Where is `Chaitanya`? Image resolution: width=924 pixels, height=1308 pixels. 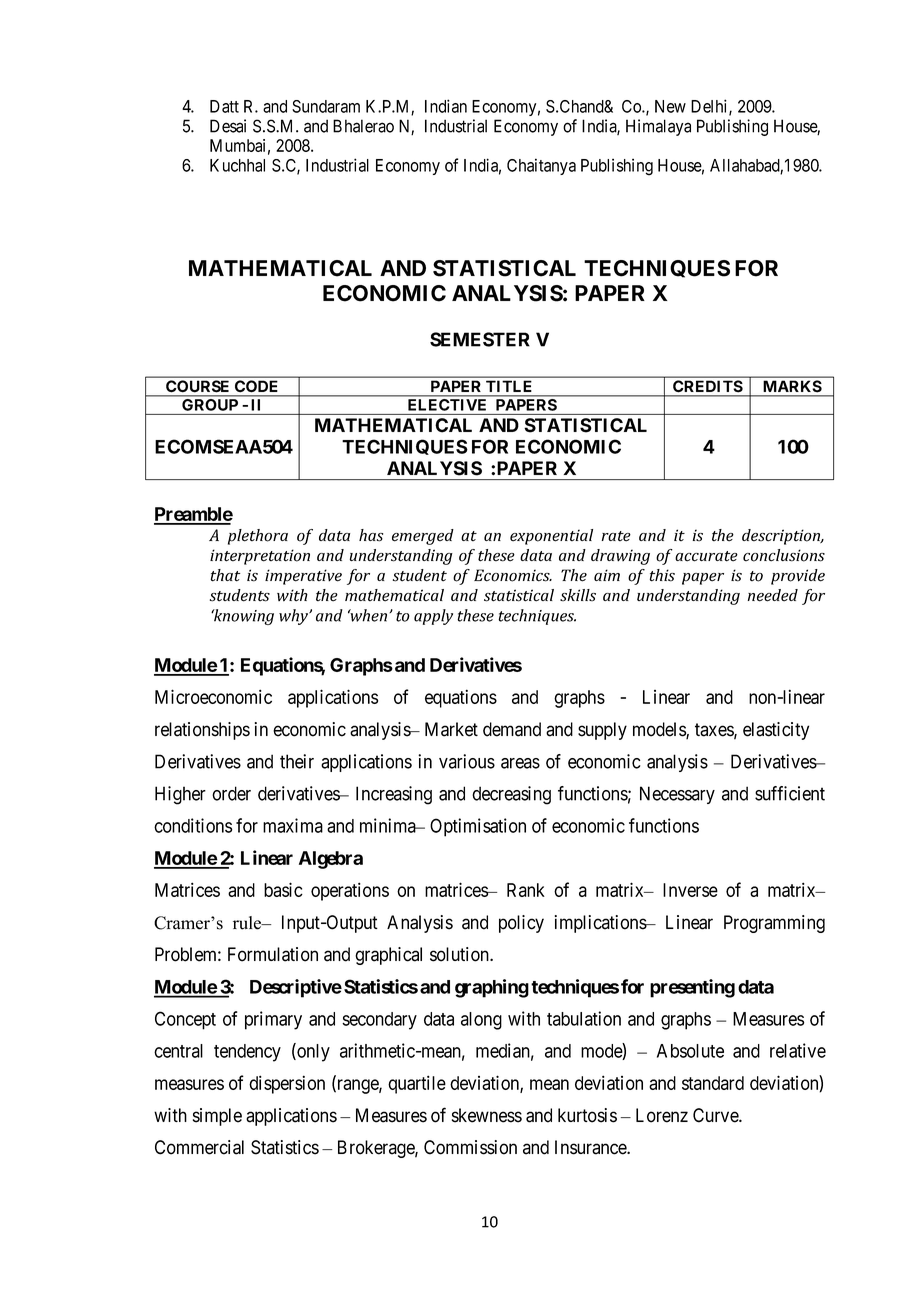
Chaitanya is located at coordinates (541, 166).
